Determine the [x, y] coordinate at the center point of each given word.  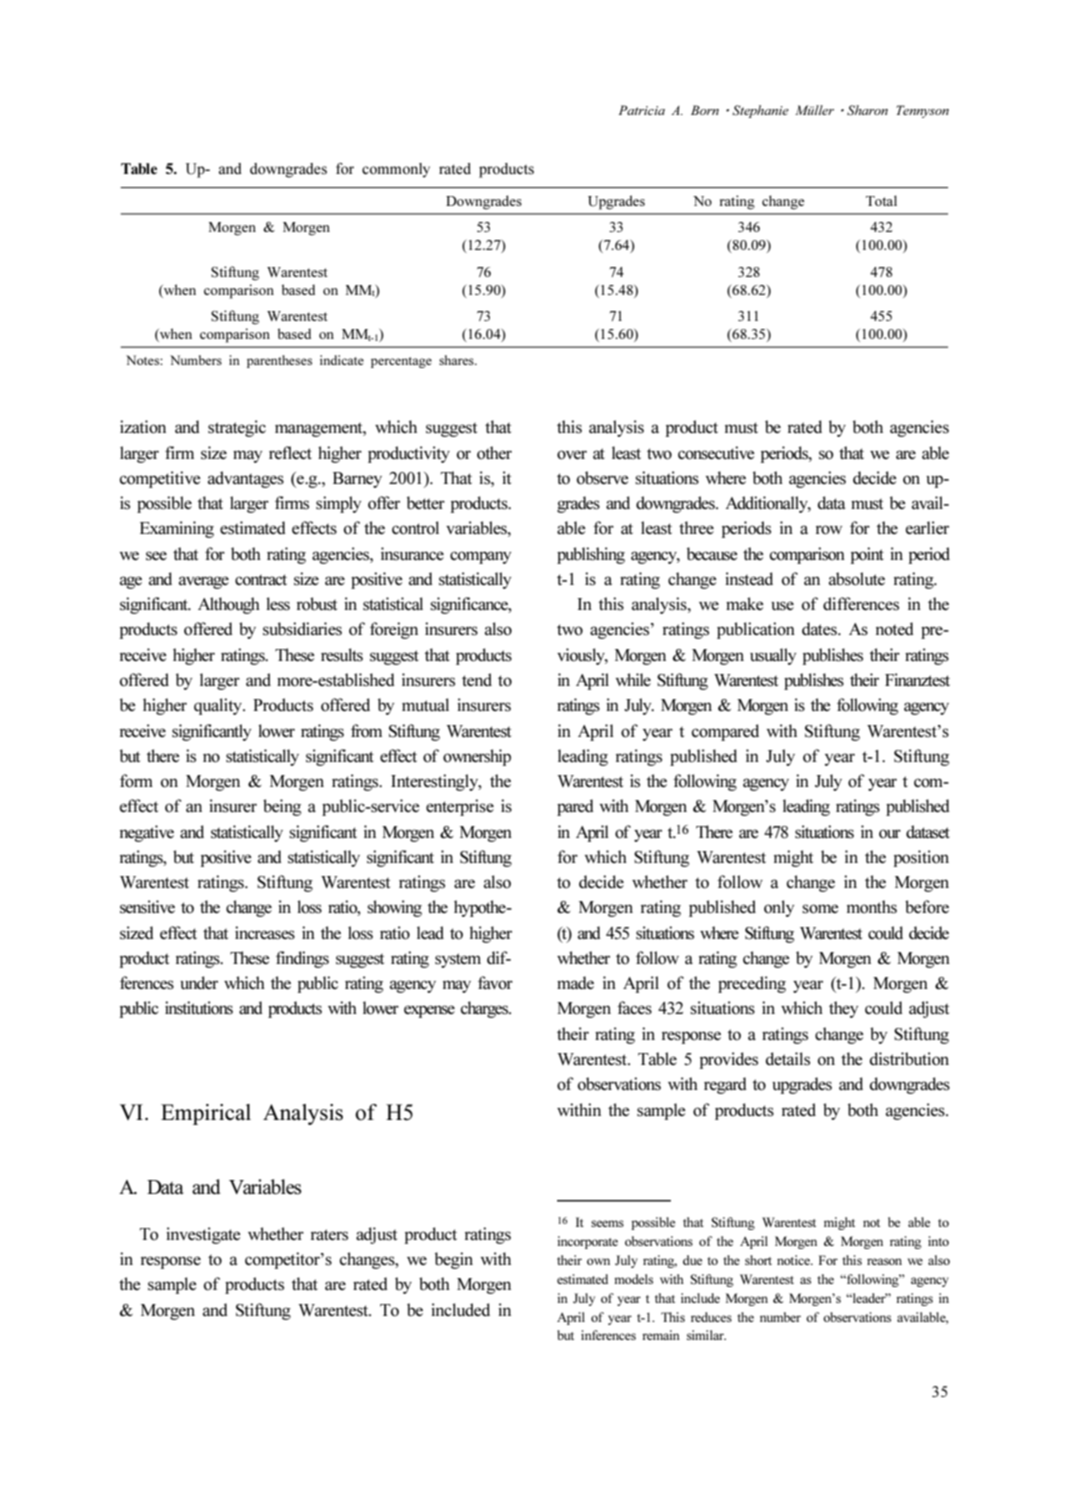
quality [219, 706]
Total [881, 200]
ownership [477, 757]
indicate [342, 360]
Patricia [642, 110]
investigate [203, 1235]
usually [773, 656]
